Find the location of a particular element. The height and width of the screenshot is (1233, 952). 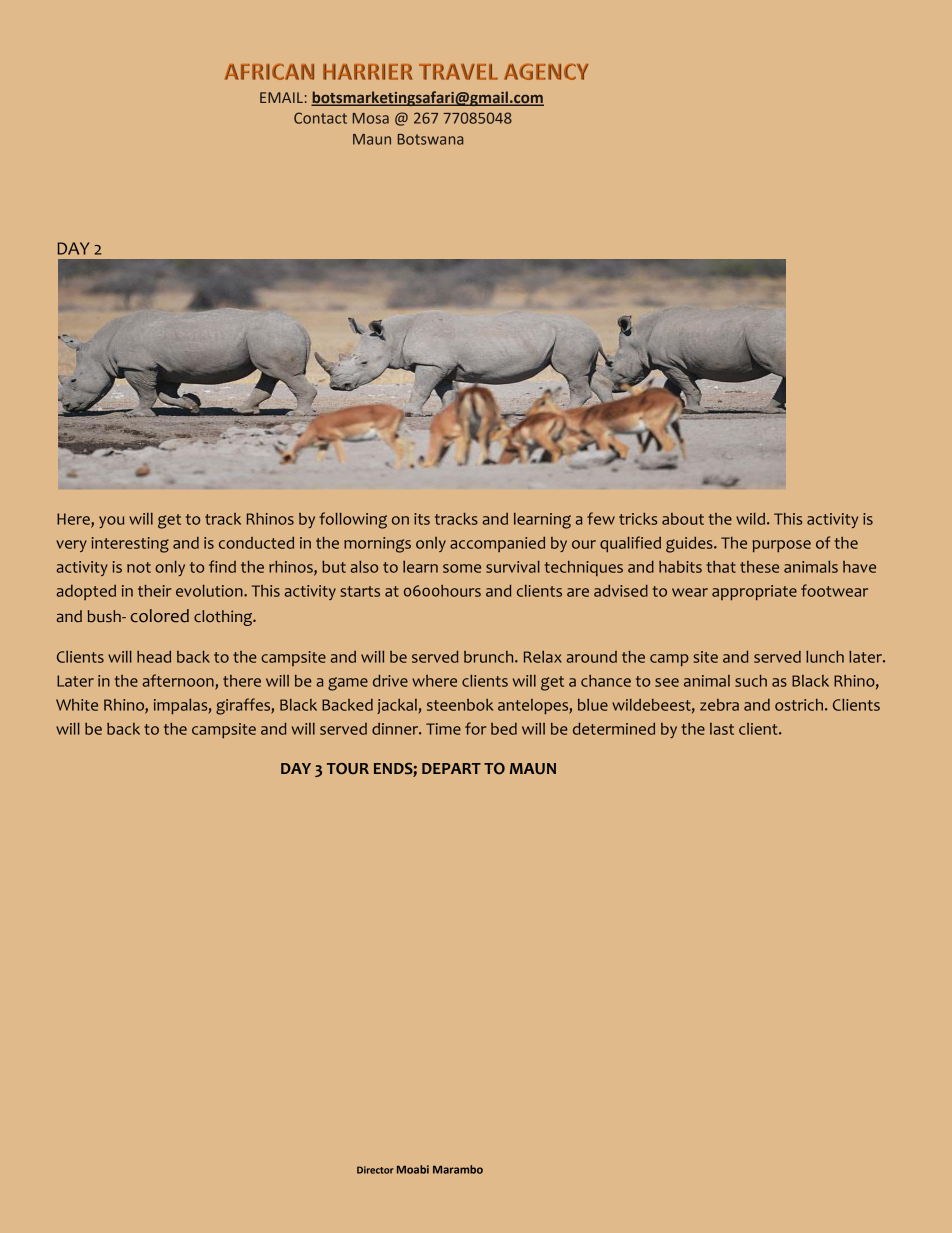

last is located at coordinates (722, 729).
